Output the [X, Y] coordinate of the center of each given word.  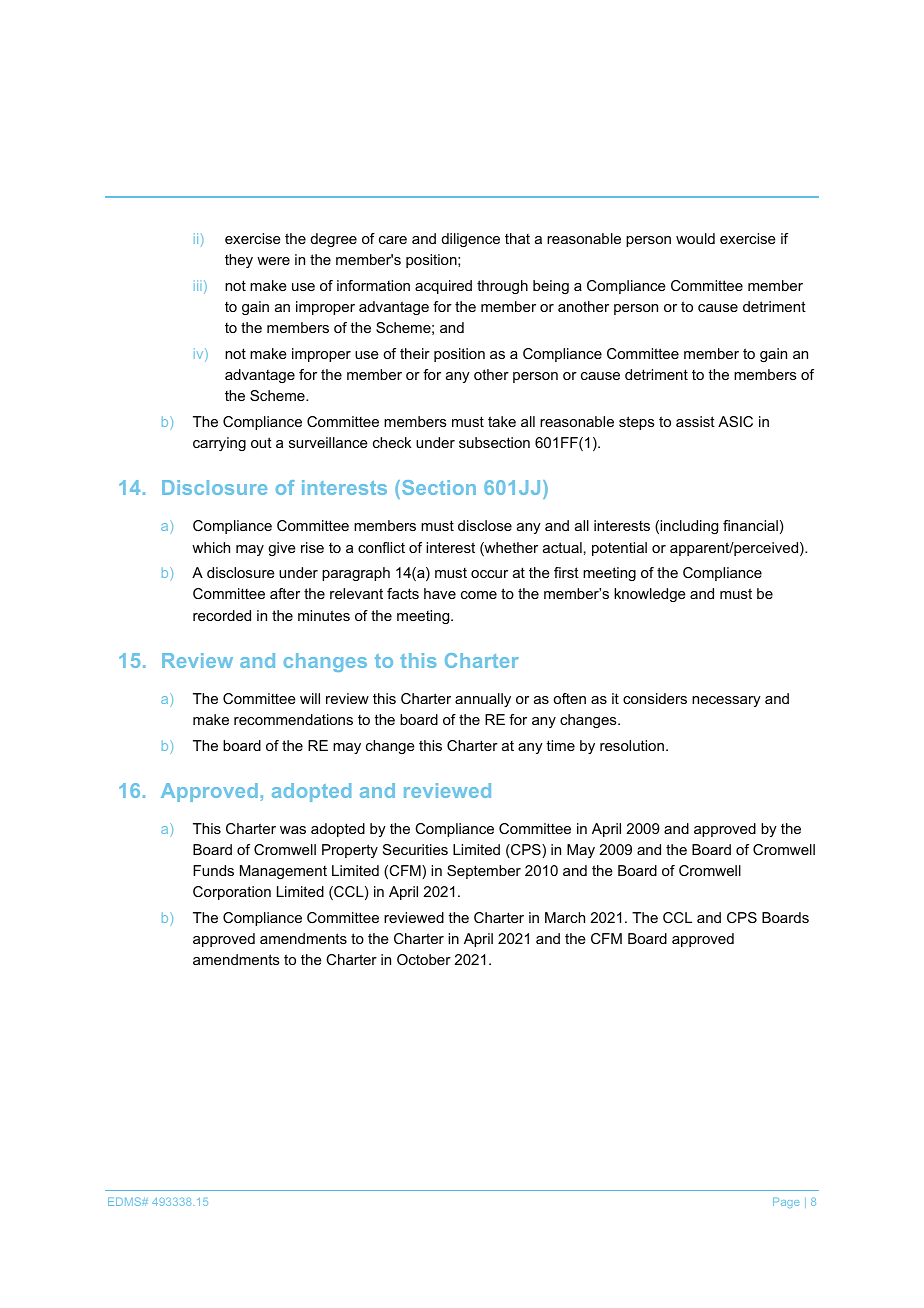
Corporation [232, 893]
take [502, 421]
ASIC [735, 421]
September [484, 872]
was [293, 830]
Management [283, 872]
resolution [633, 745]
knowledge [650, 595]
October [424, 959]
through [502, 287]
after [285, 593]
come [479, 595]
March [565, 917]
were [273, 261]
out [261, 442]
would [695, 238]
